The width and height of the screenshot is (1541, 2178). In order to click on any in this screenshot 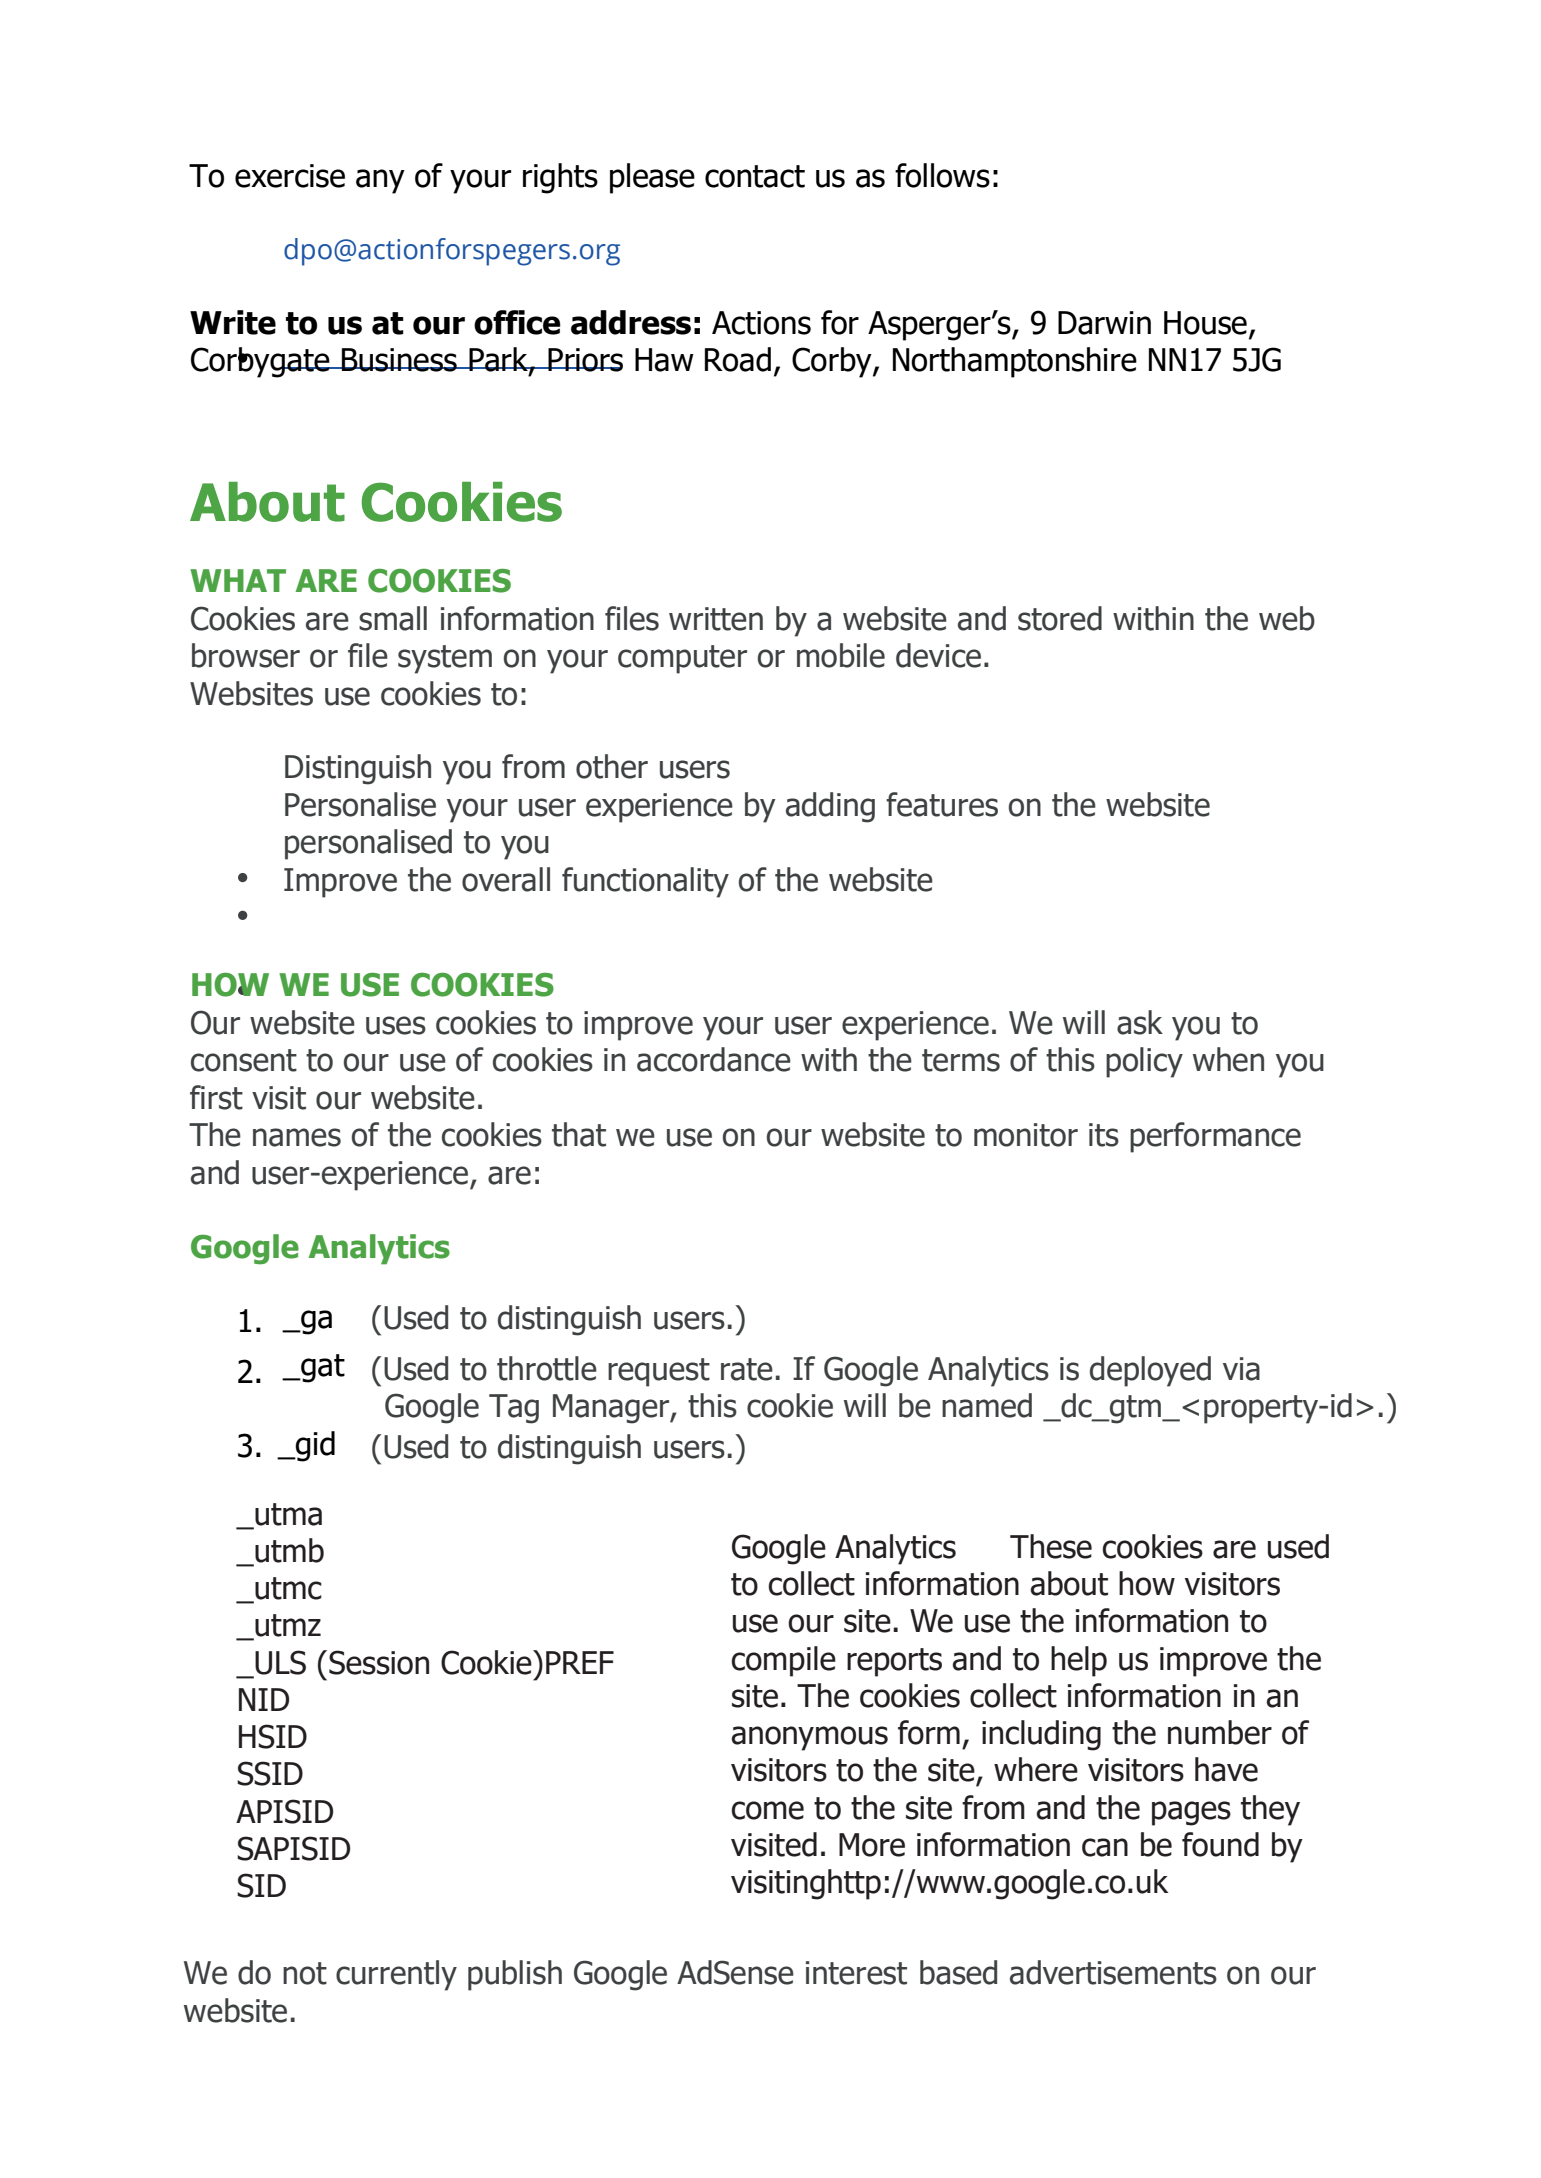, I will do `click(380, 181)`.
